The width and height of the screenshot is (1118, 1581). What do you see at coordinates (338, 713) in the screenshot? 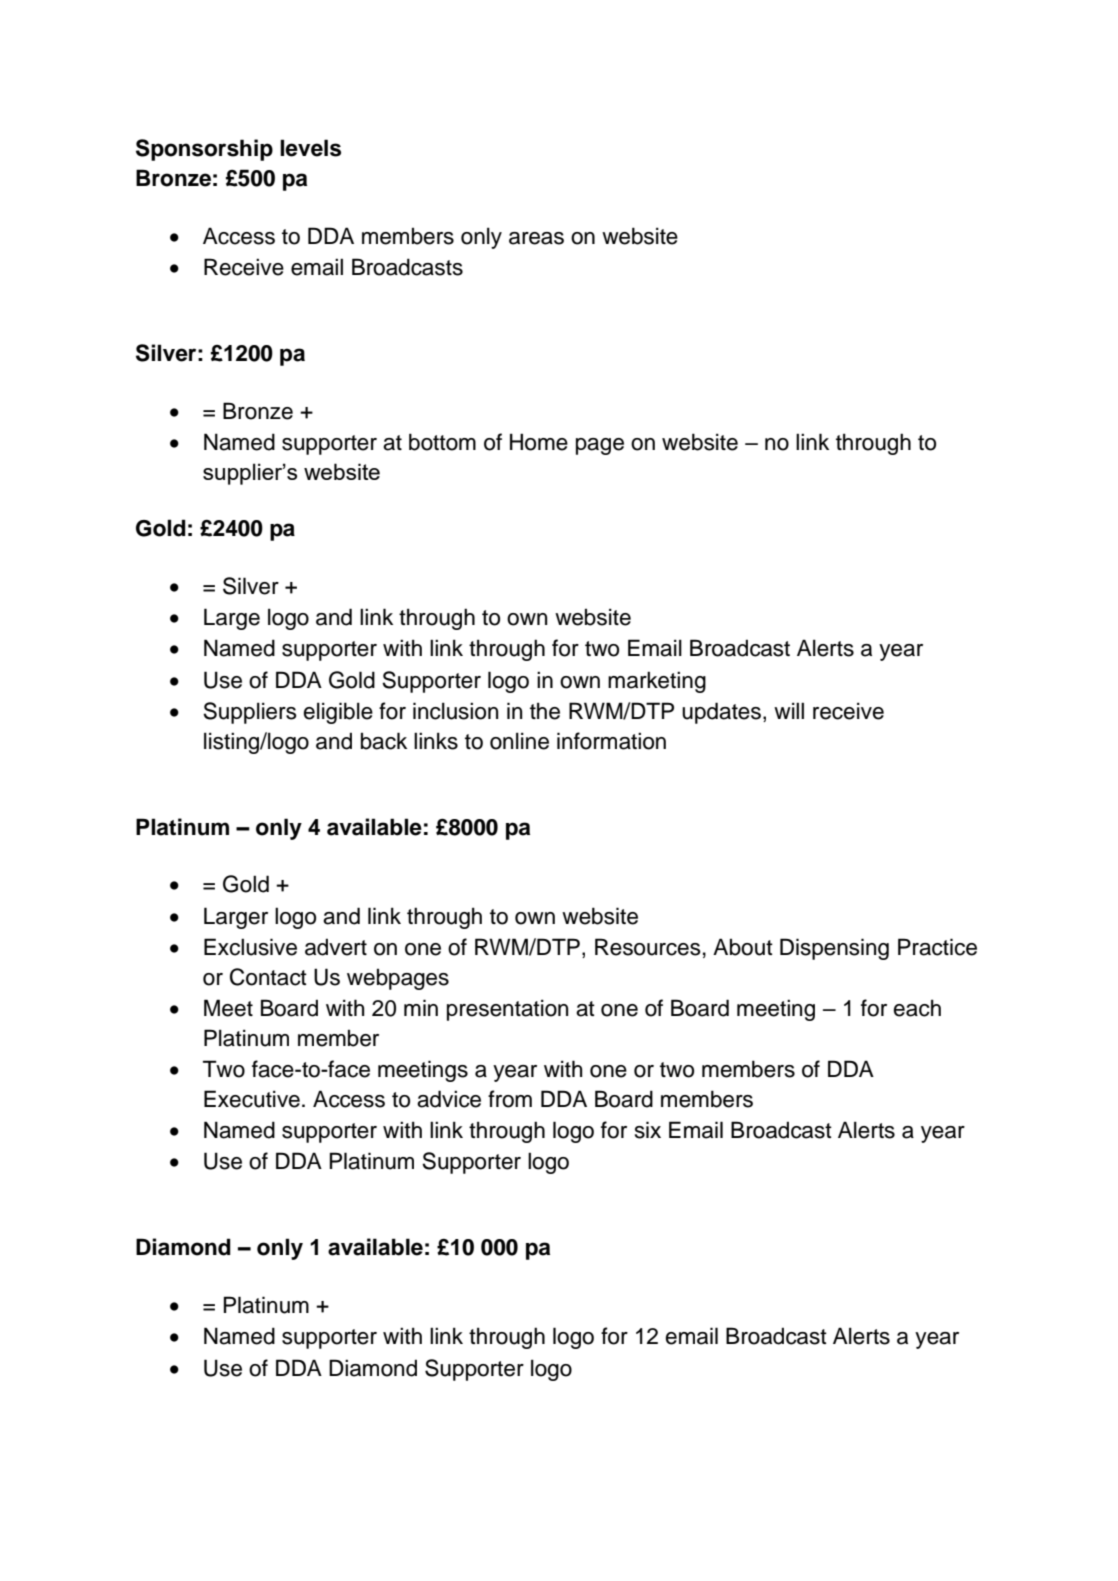
I see `eligible` at bounding box center [338, 713].
